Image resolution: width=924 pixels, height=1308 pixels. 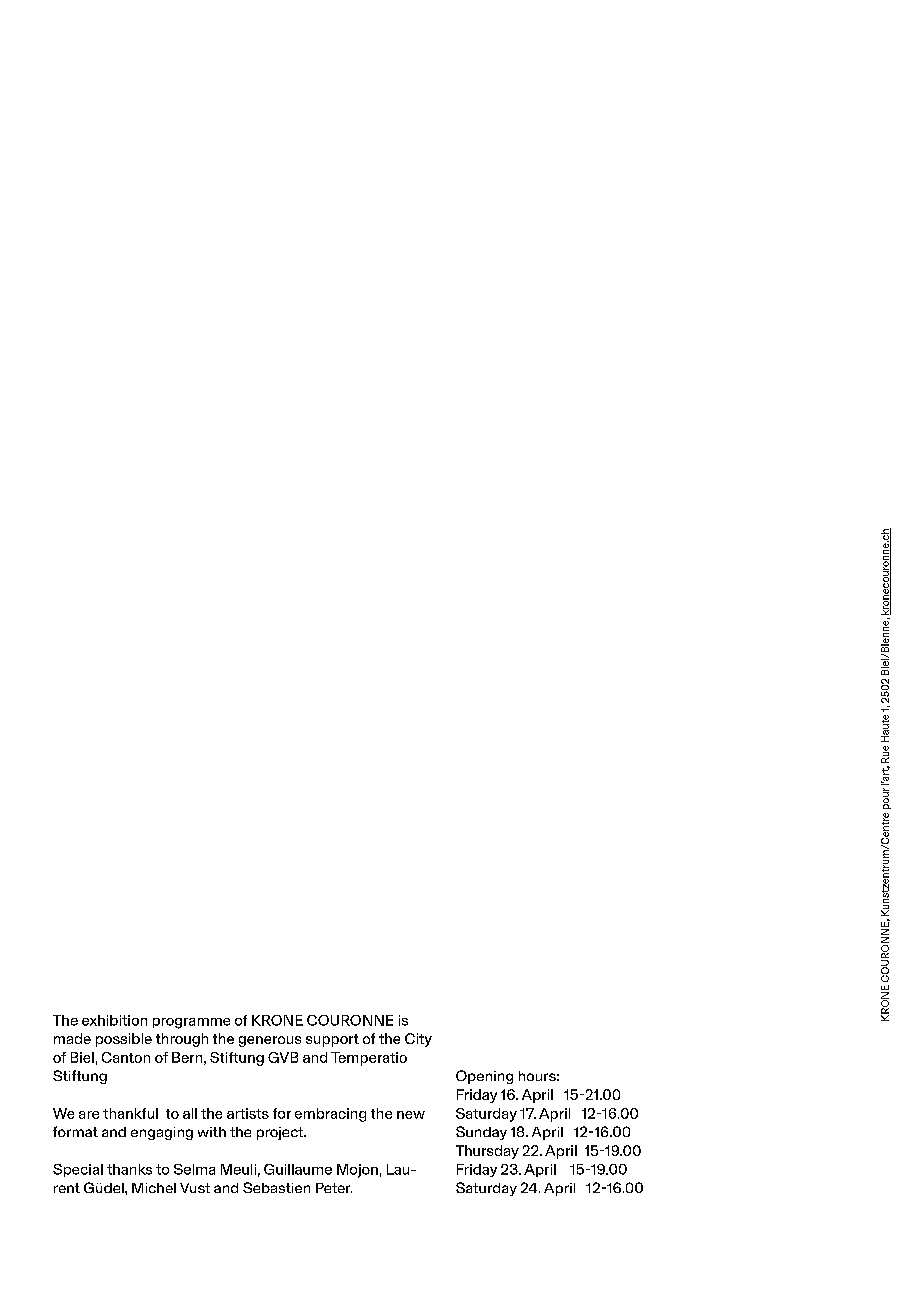 I want to click on artists, so click(x=248, y=1113).
